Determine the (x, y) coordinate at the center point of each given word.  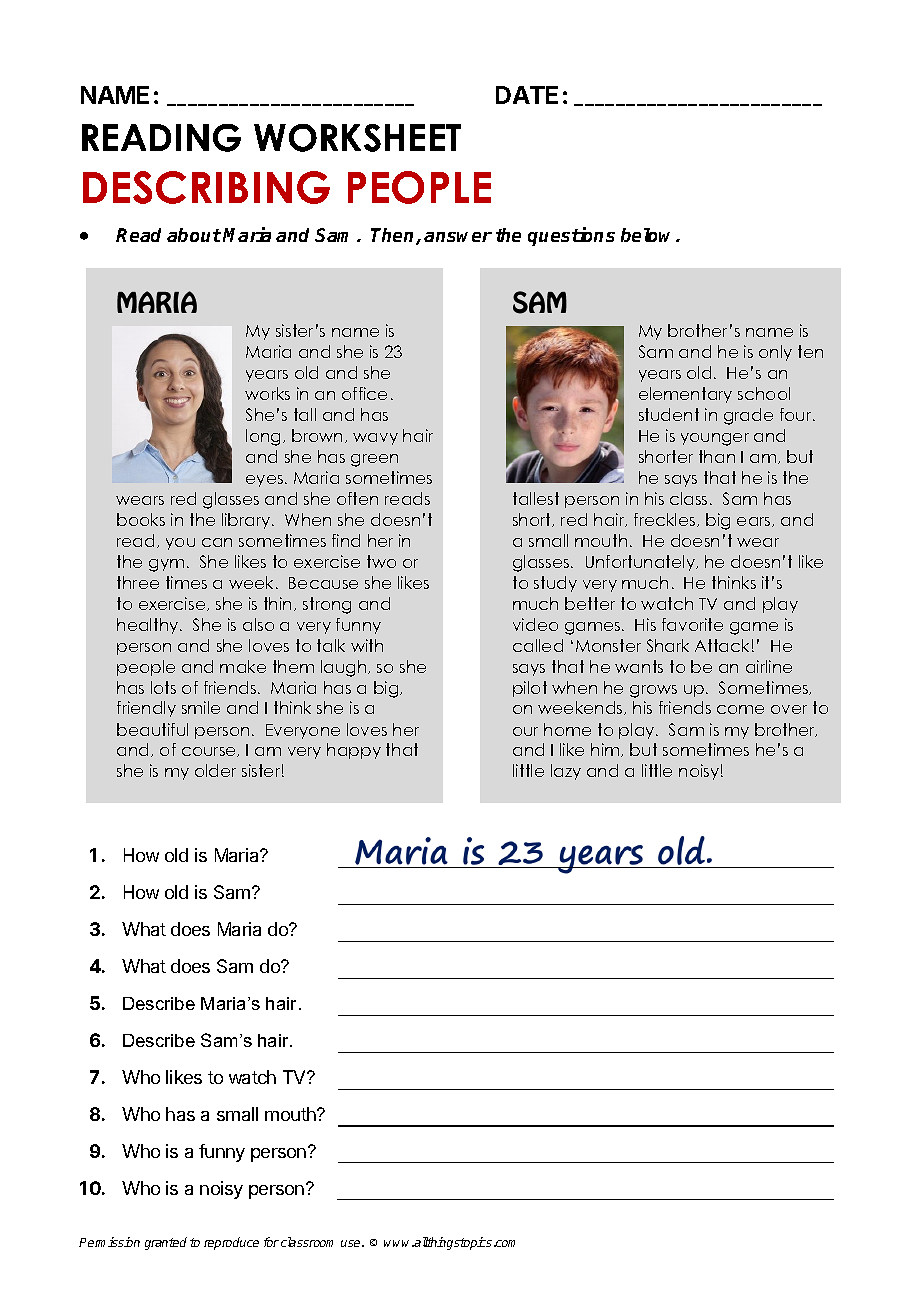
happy (354, 751)
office (364, 393)
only (775, 353)
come (740, 709)
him (606, 750)
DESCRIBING (206, 187)
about (194, 235)
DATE (527, 95)
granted (166, 1243)
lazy (566, 772)
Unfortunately (642, 563)
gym (166, 565)
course (210, 752)
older (215, 770)
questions (571, 236)
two (381, 561)
